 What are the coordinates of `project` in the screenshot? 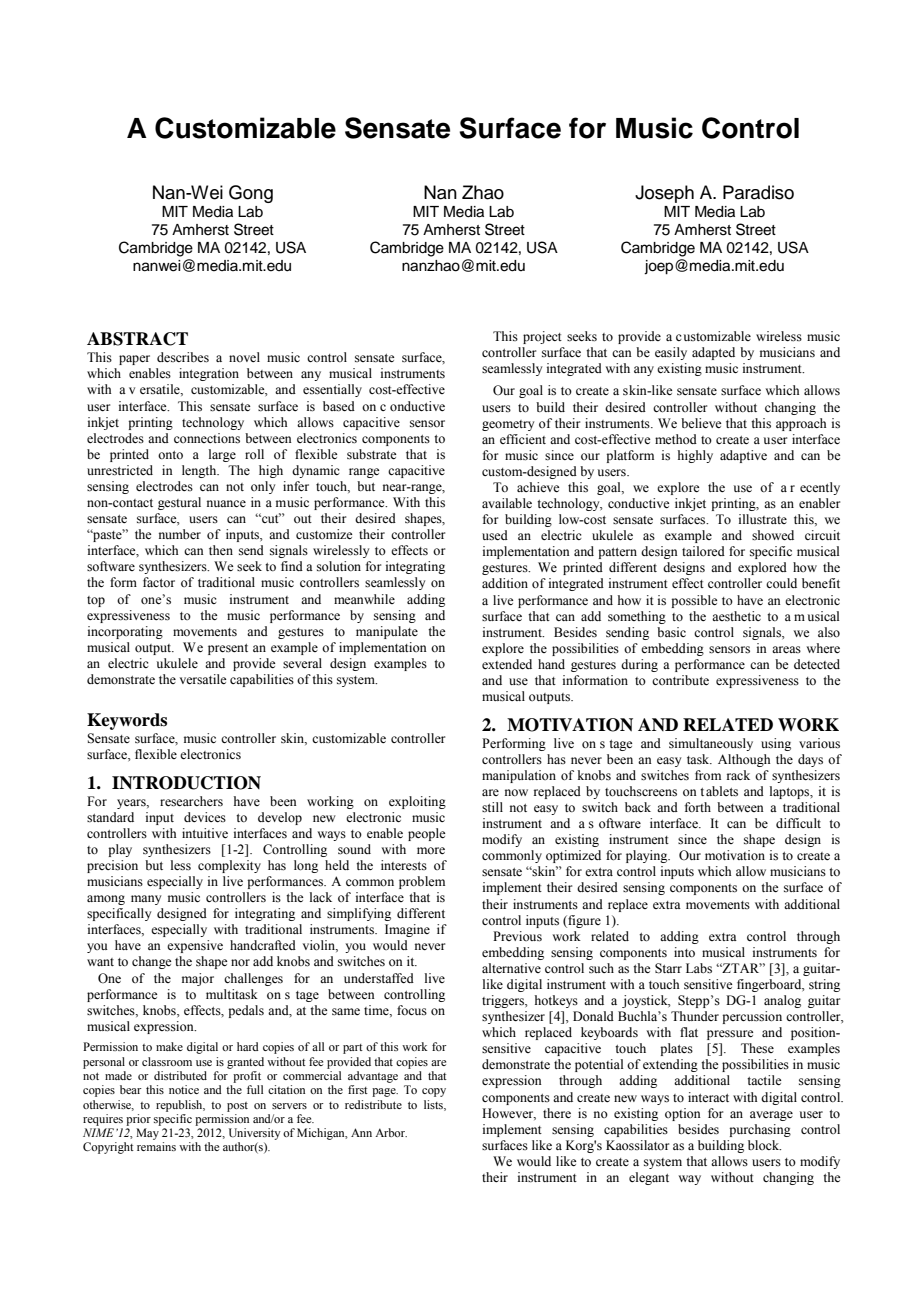 It's located at (542, 337).
